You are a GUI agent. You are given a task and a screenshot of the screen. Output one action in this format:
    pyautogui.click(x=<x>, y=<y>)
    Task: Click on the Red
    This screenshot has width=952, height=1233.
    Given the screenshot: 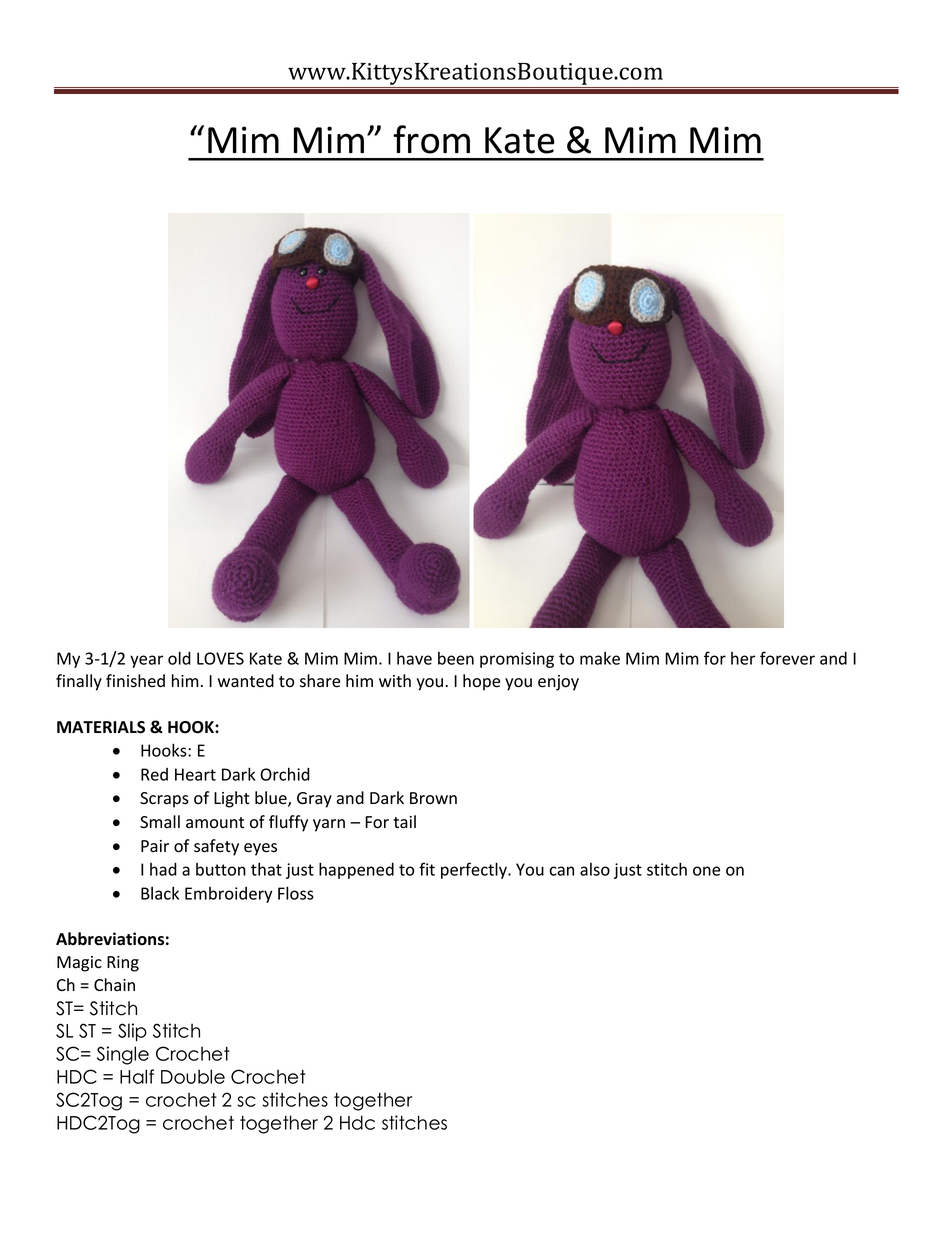 What is the action you would take?
    pyautogui.click(x=154, y=774)
